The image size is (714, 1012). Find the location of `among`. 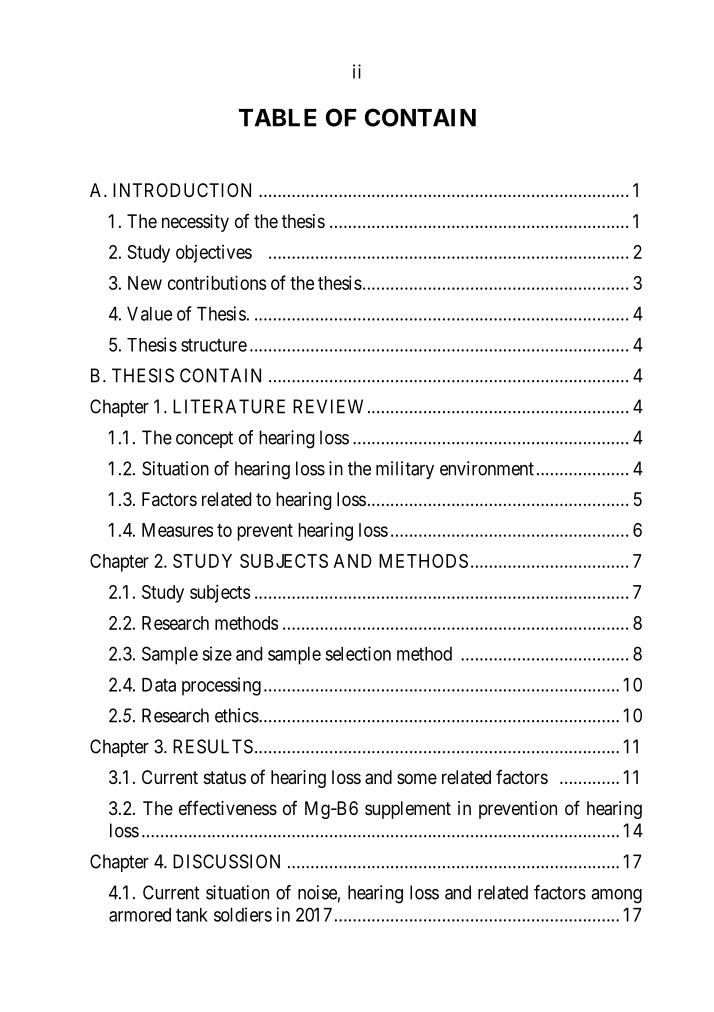

among is located at coordinates (616, 896).
